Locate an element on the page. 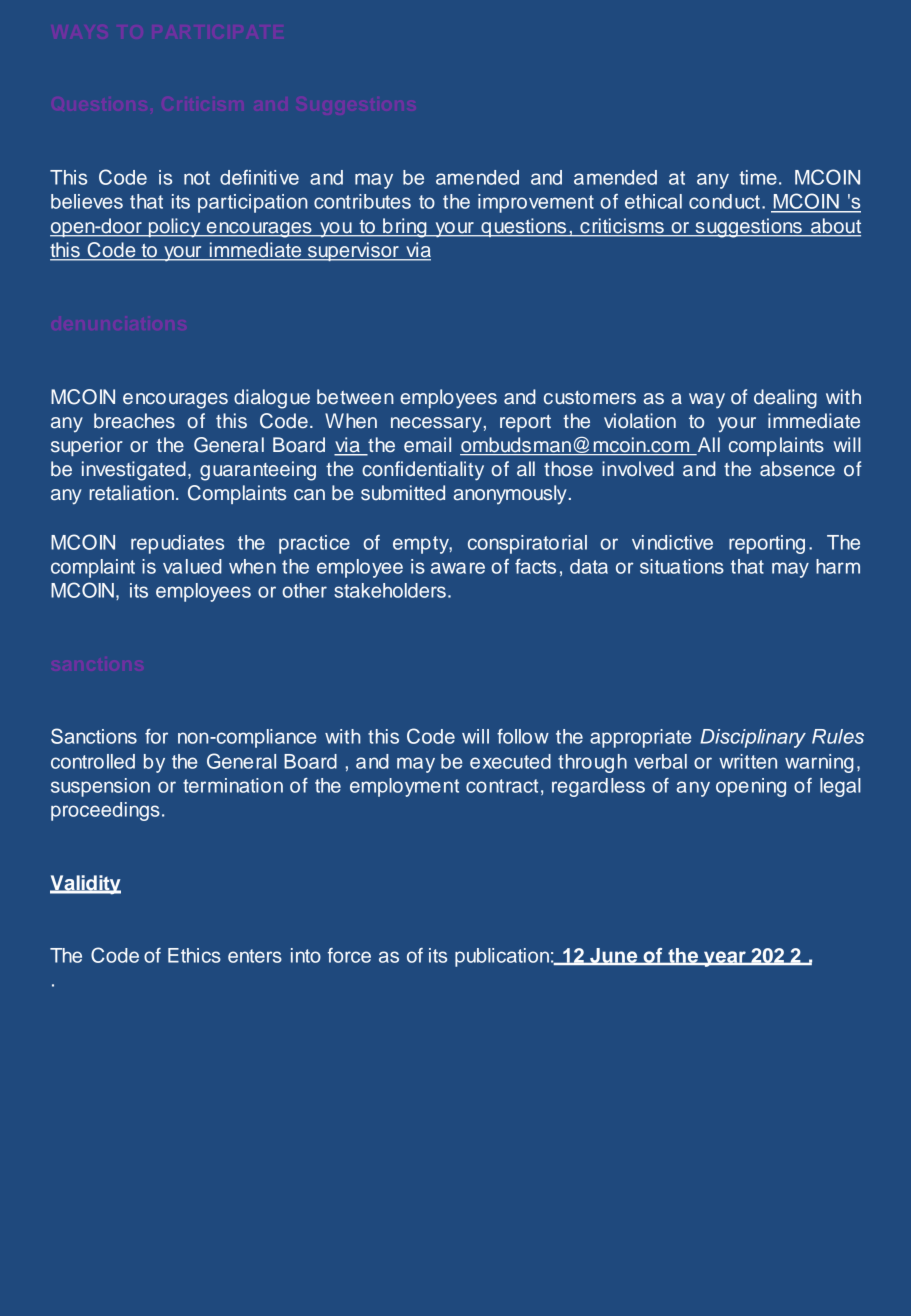 This page has height=1316, width=911. conduct is located at coordinates (724, 201).
